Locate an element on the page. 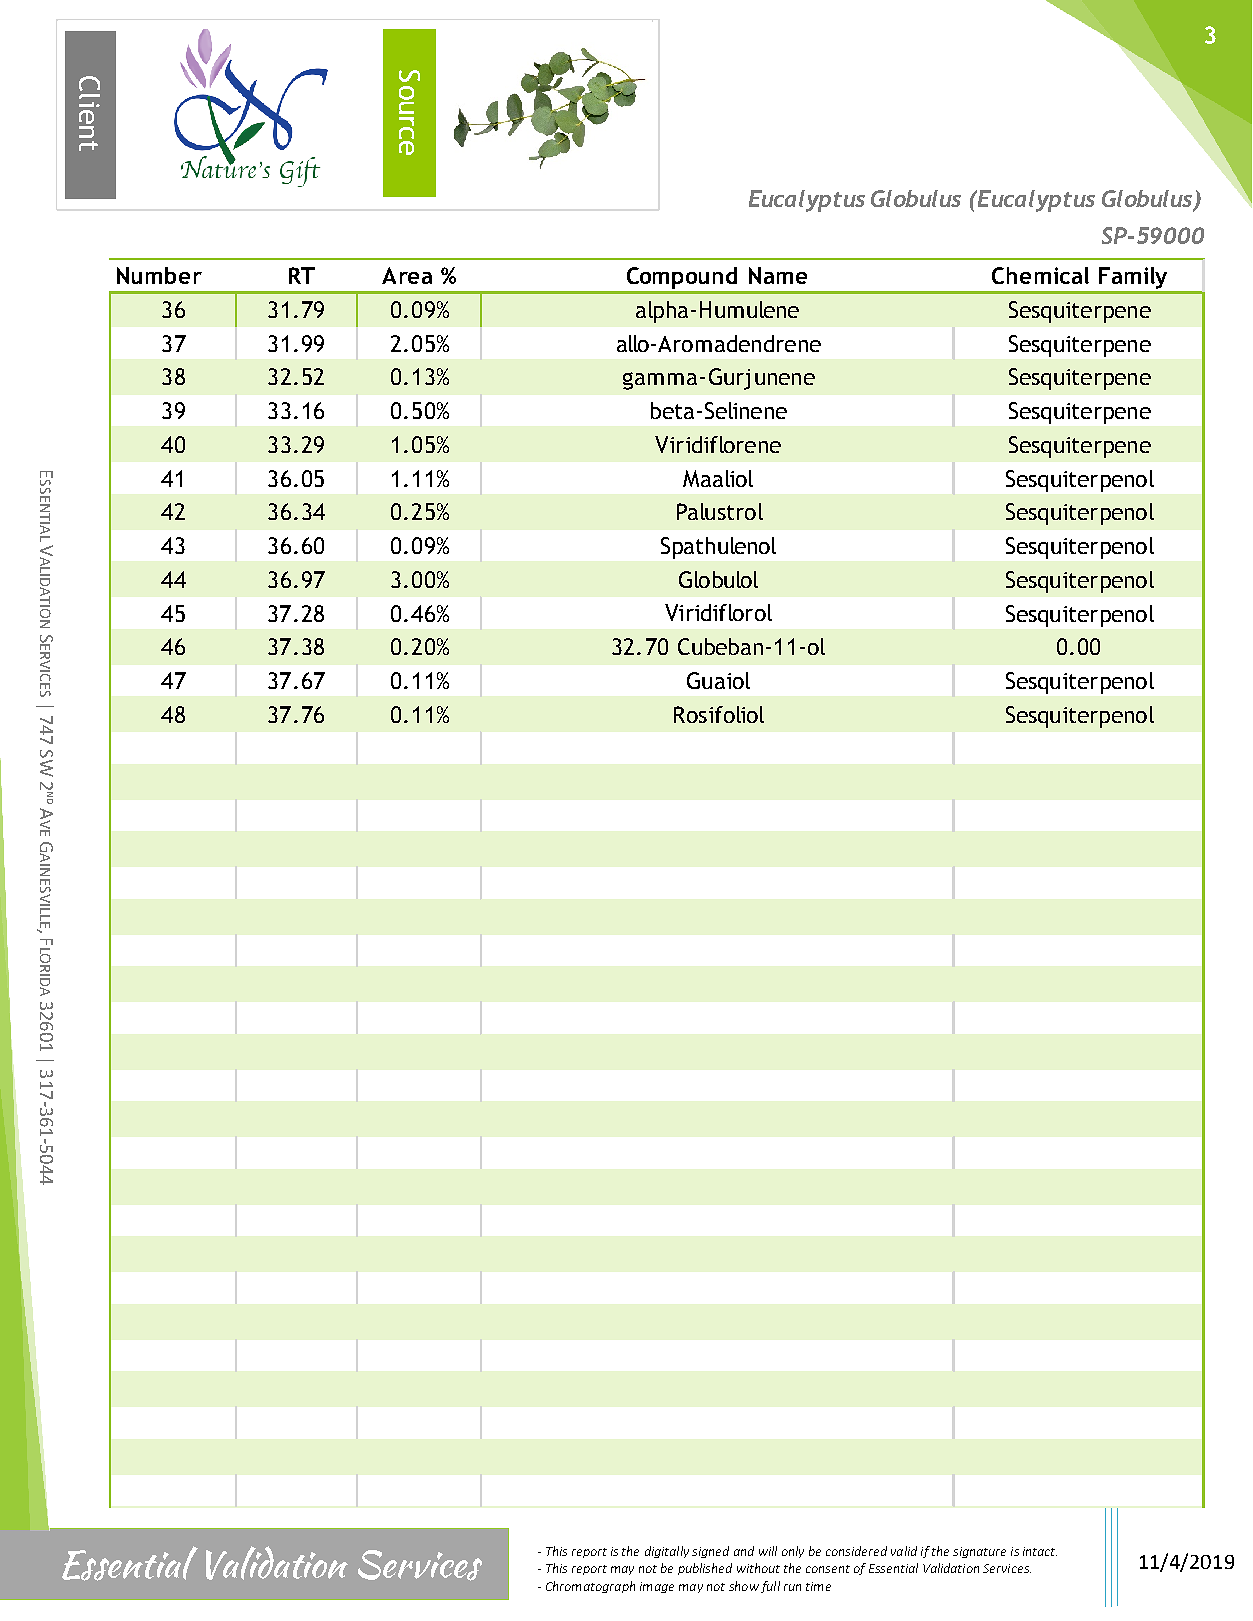  will is located at coordinates (768, 1551).
